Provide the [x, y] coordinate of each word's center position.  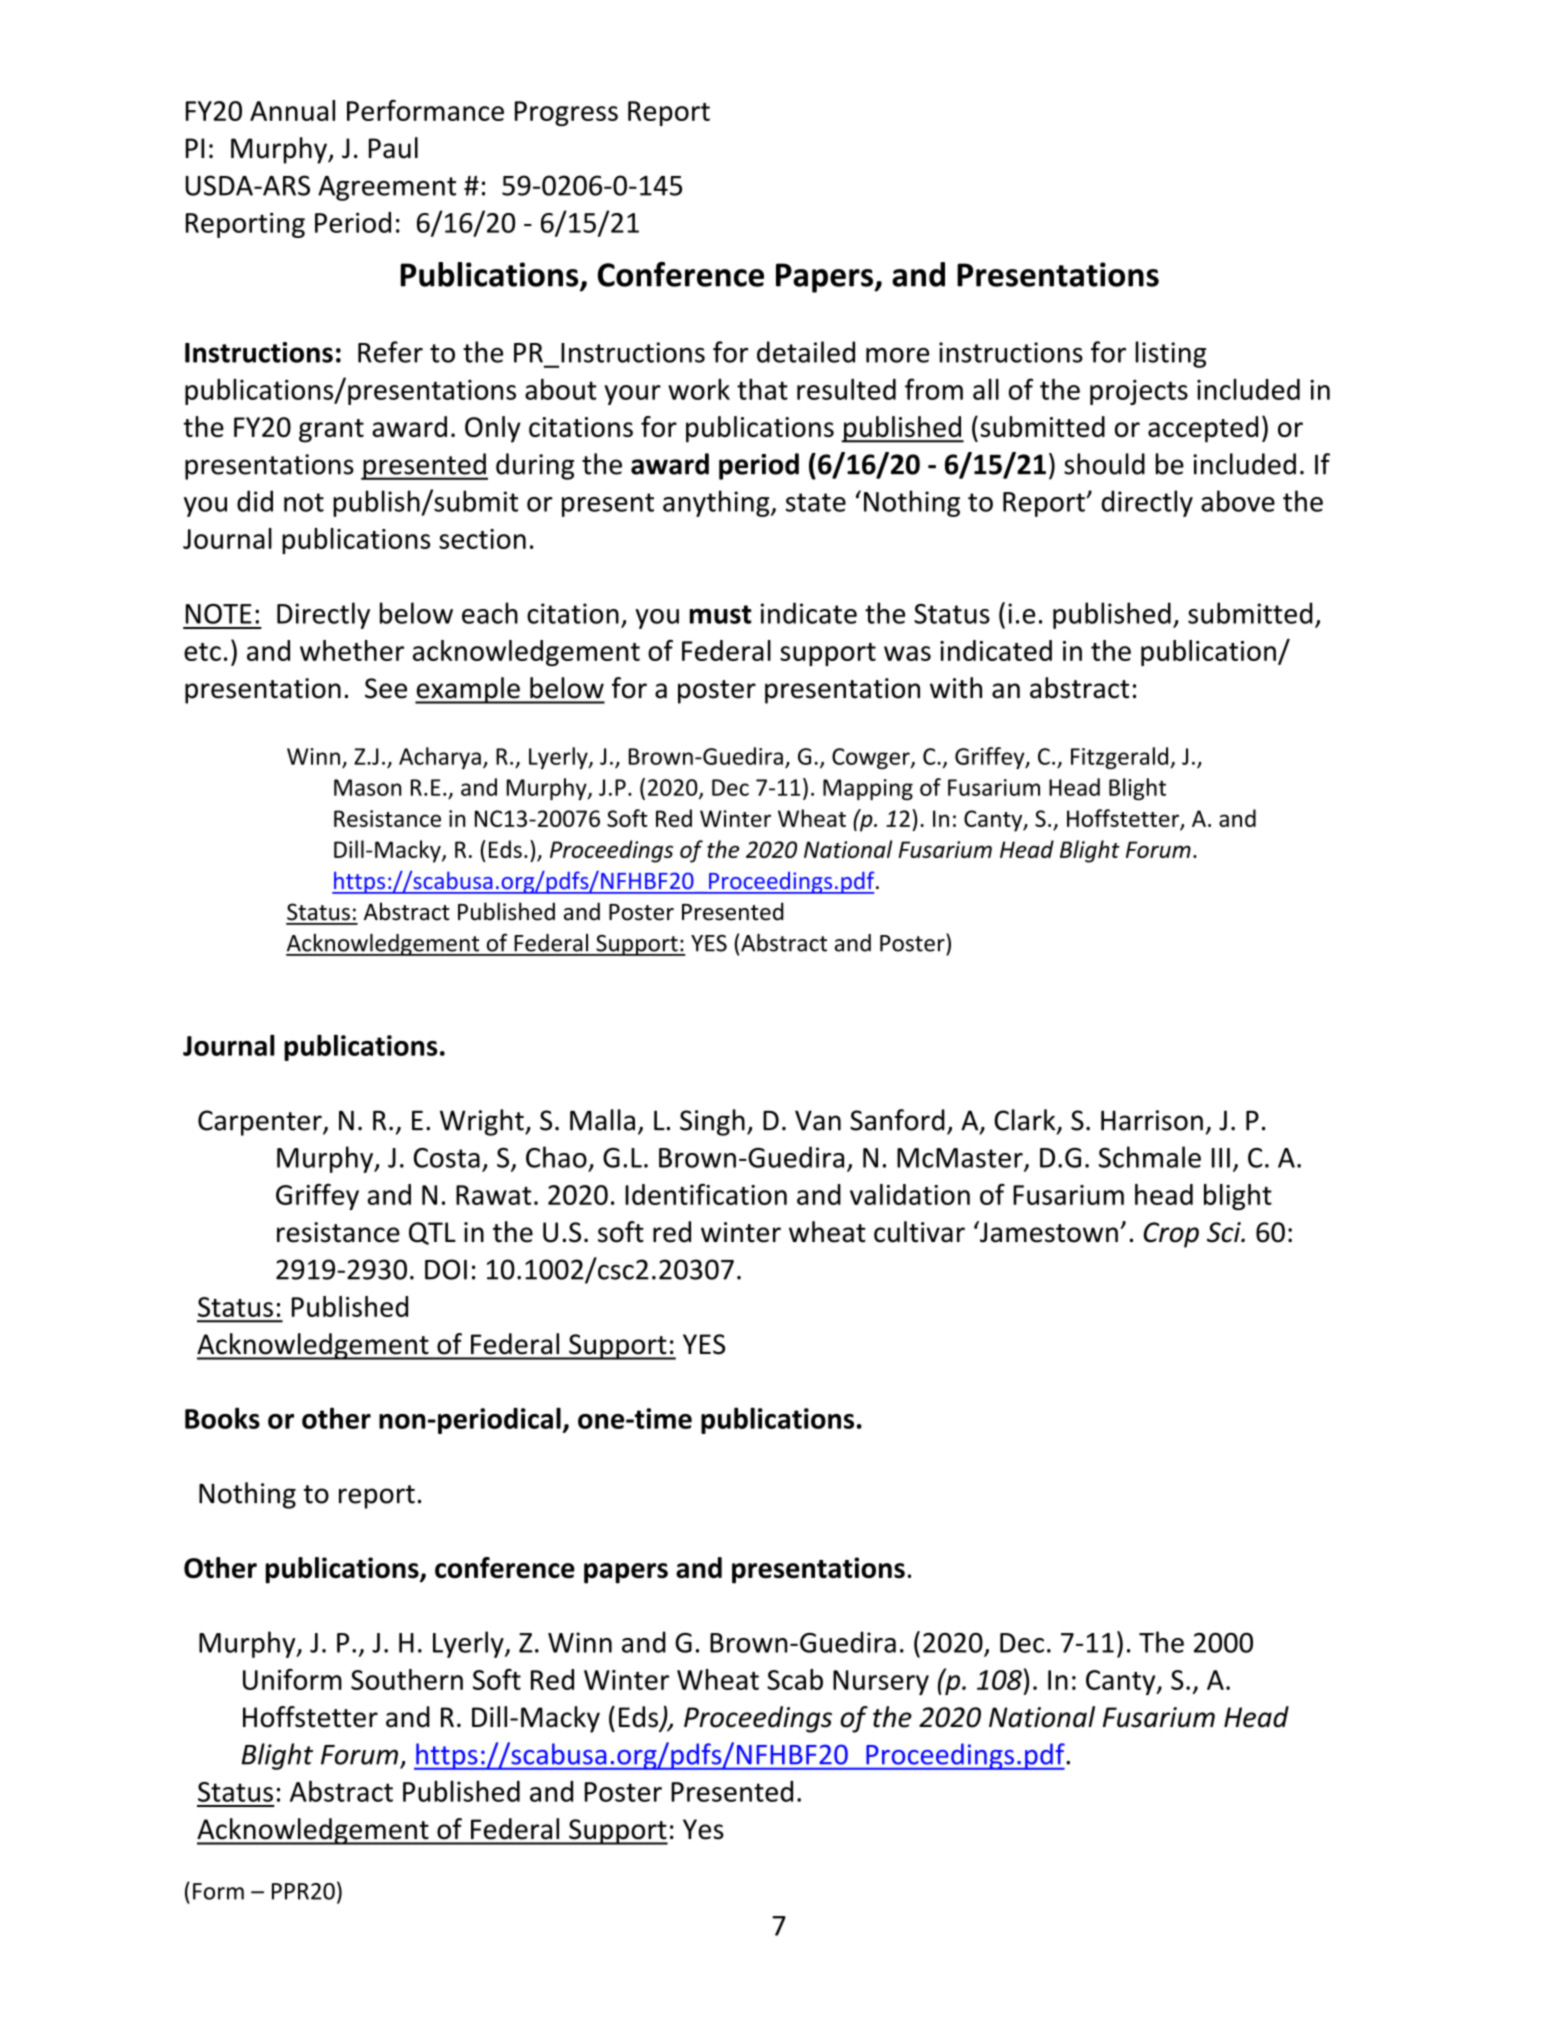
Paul [393, 148]
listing [1170, 354]
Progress [566, 113]
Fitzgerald [1121, 758]
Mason [367, 787]
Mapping [868, 789]
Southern [407, 1679]
